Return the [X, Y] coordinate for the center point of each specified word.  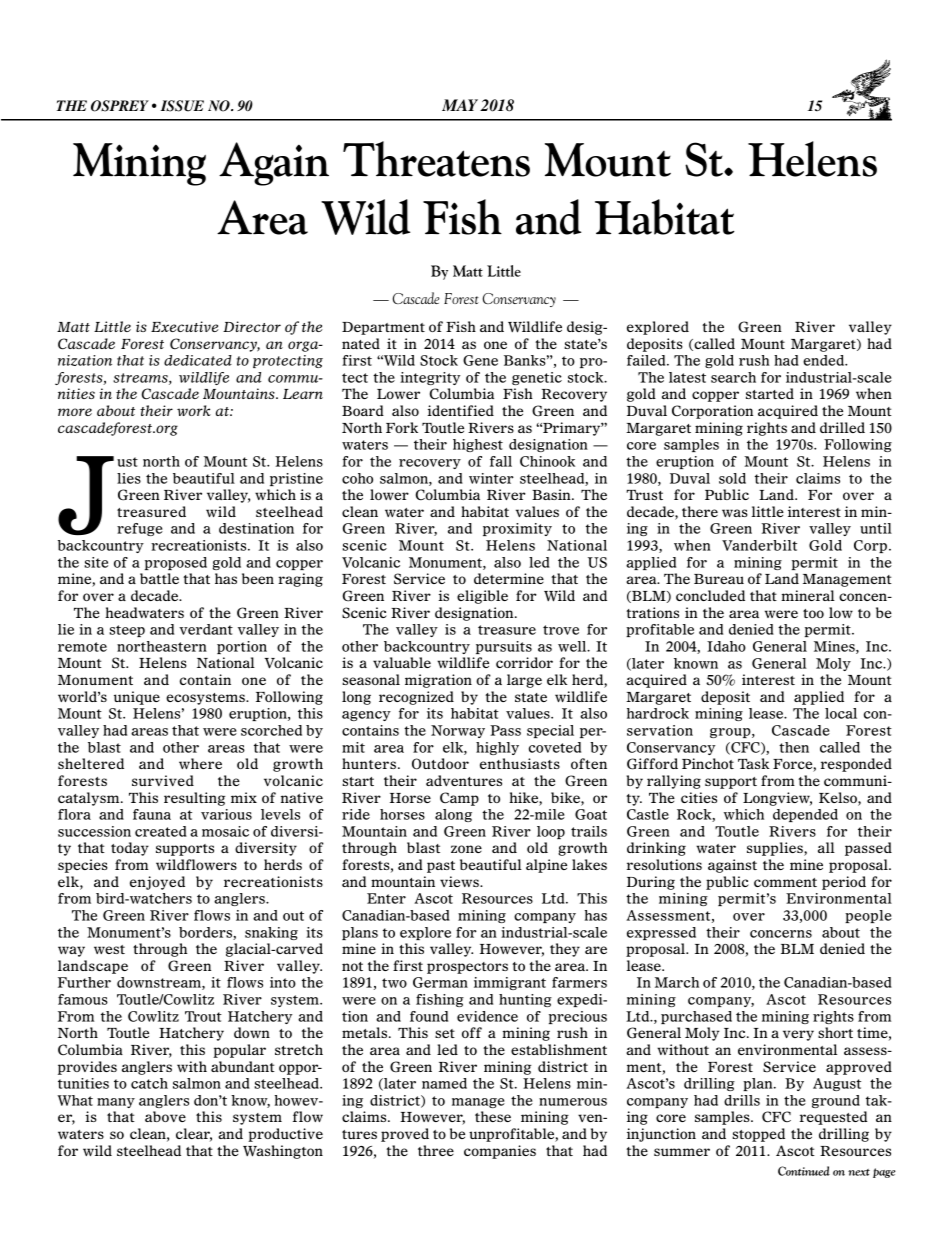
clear [194, 1135]
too [813, 613]
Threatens [436, 159]
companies [500, 1152]
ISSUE [182, 106]
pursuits [504, 647]
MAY [460, 105]
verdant [206, 629]
